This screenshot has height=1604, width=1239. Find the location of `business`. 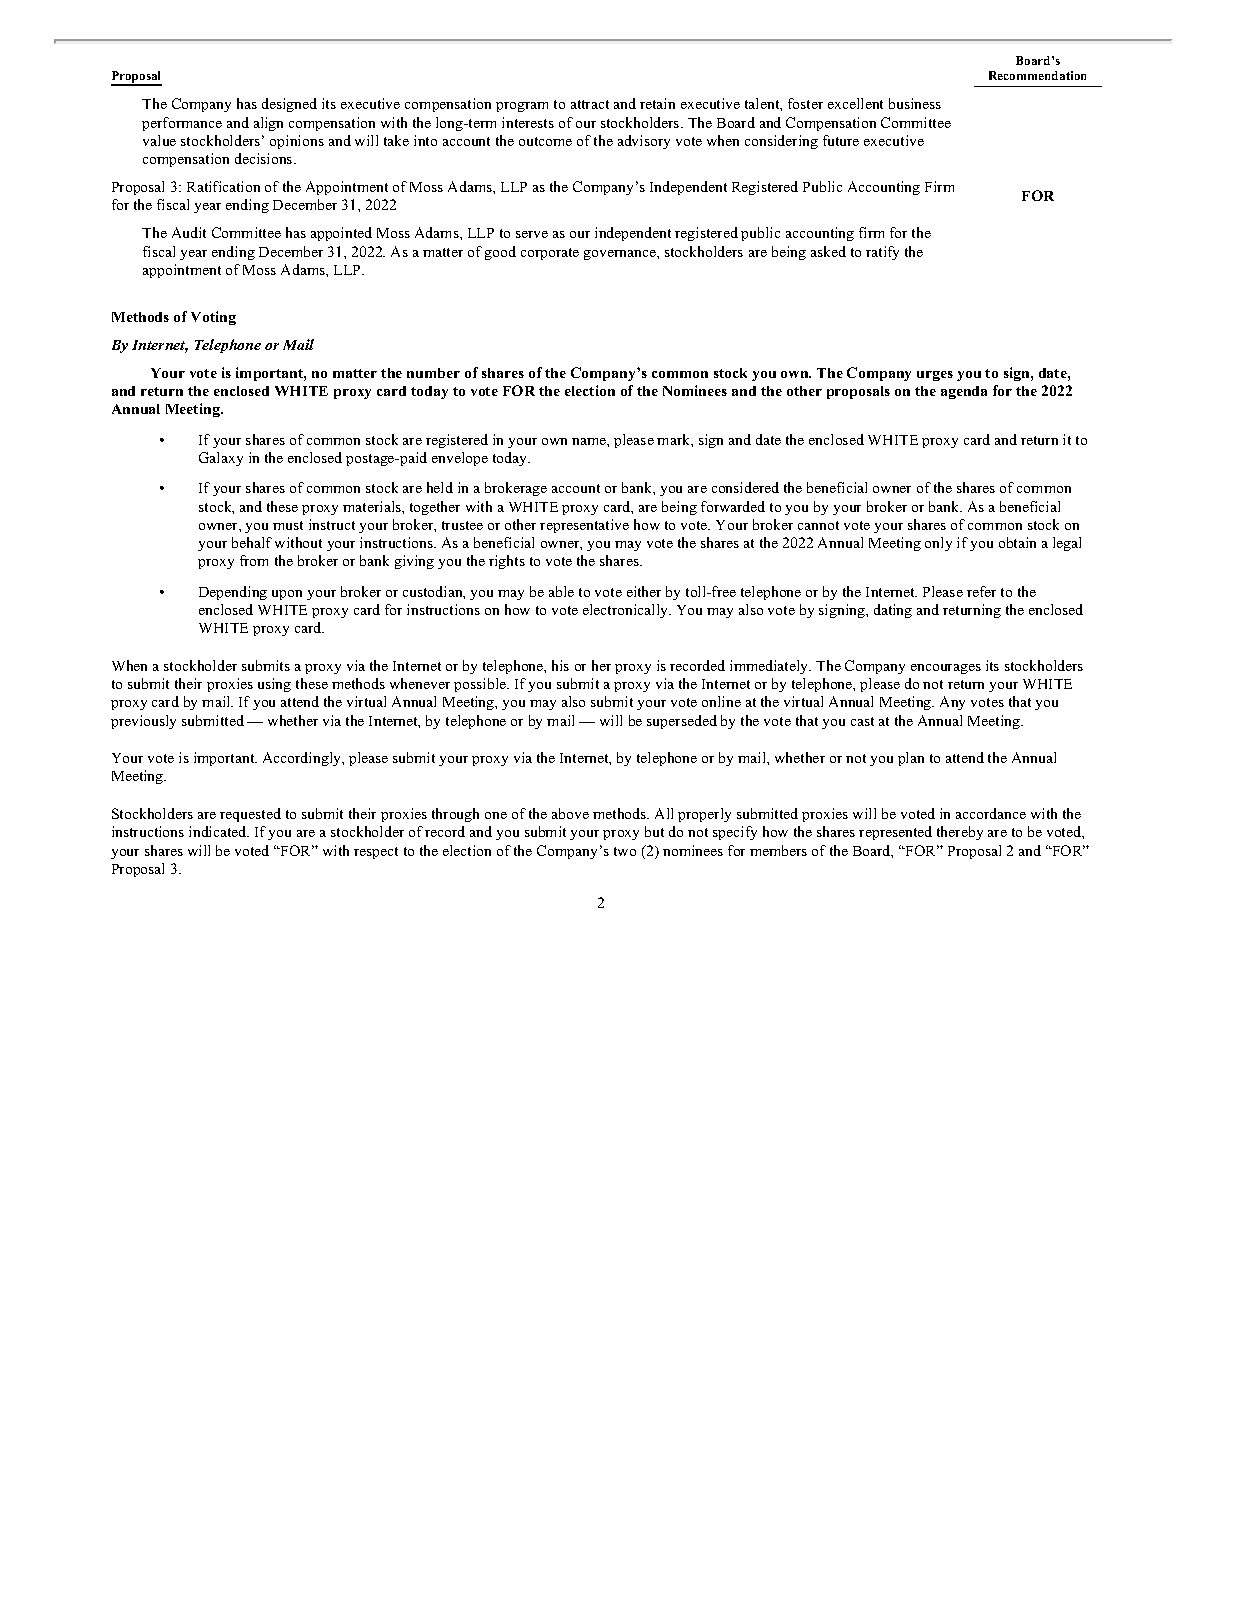

business is located at coordinates (915, 103).
